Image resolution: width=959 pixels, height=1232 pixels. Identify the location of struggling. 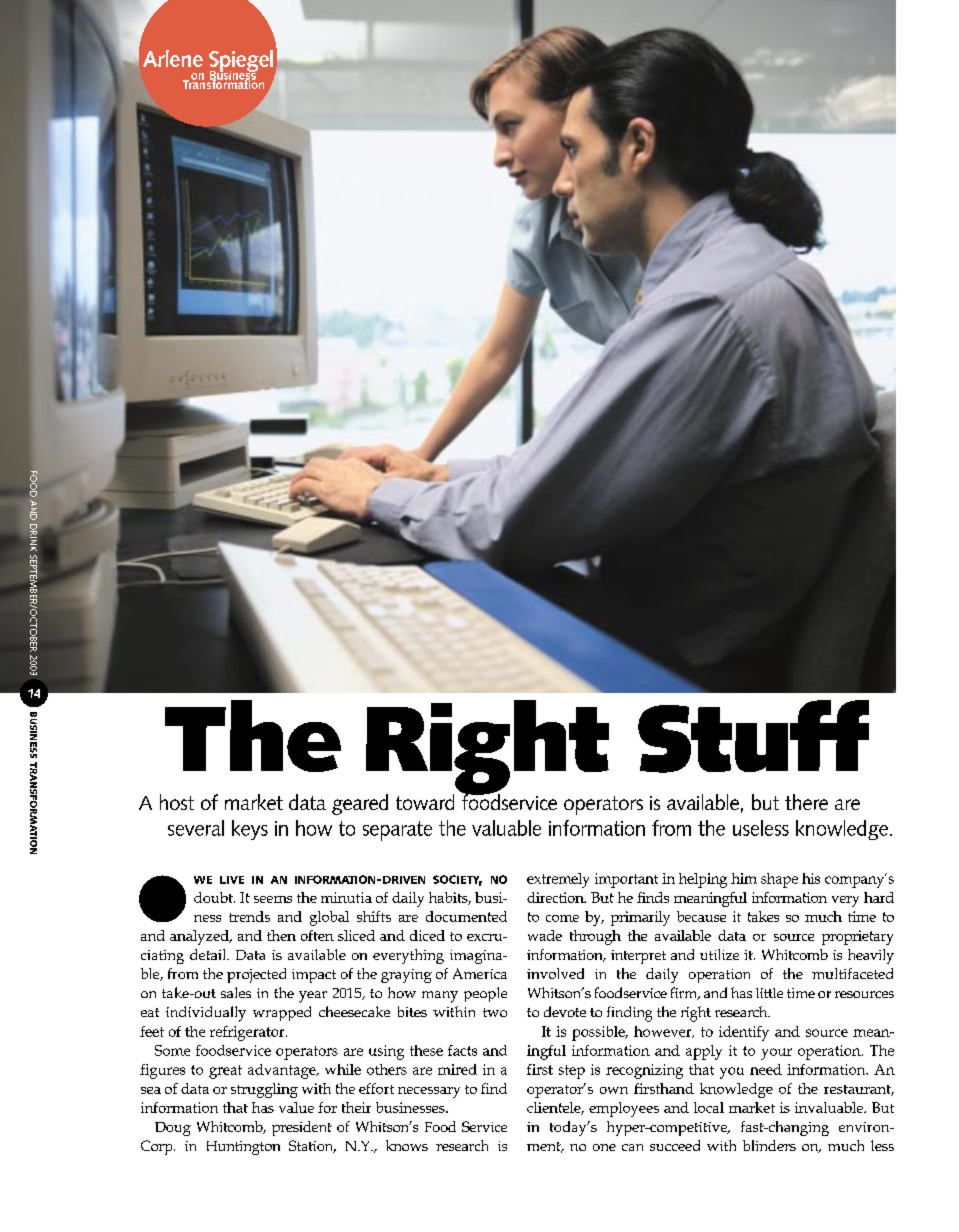
(264, 1090).
